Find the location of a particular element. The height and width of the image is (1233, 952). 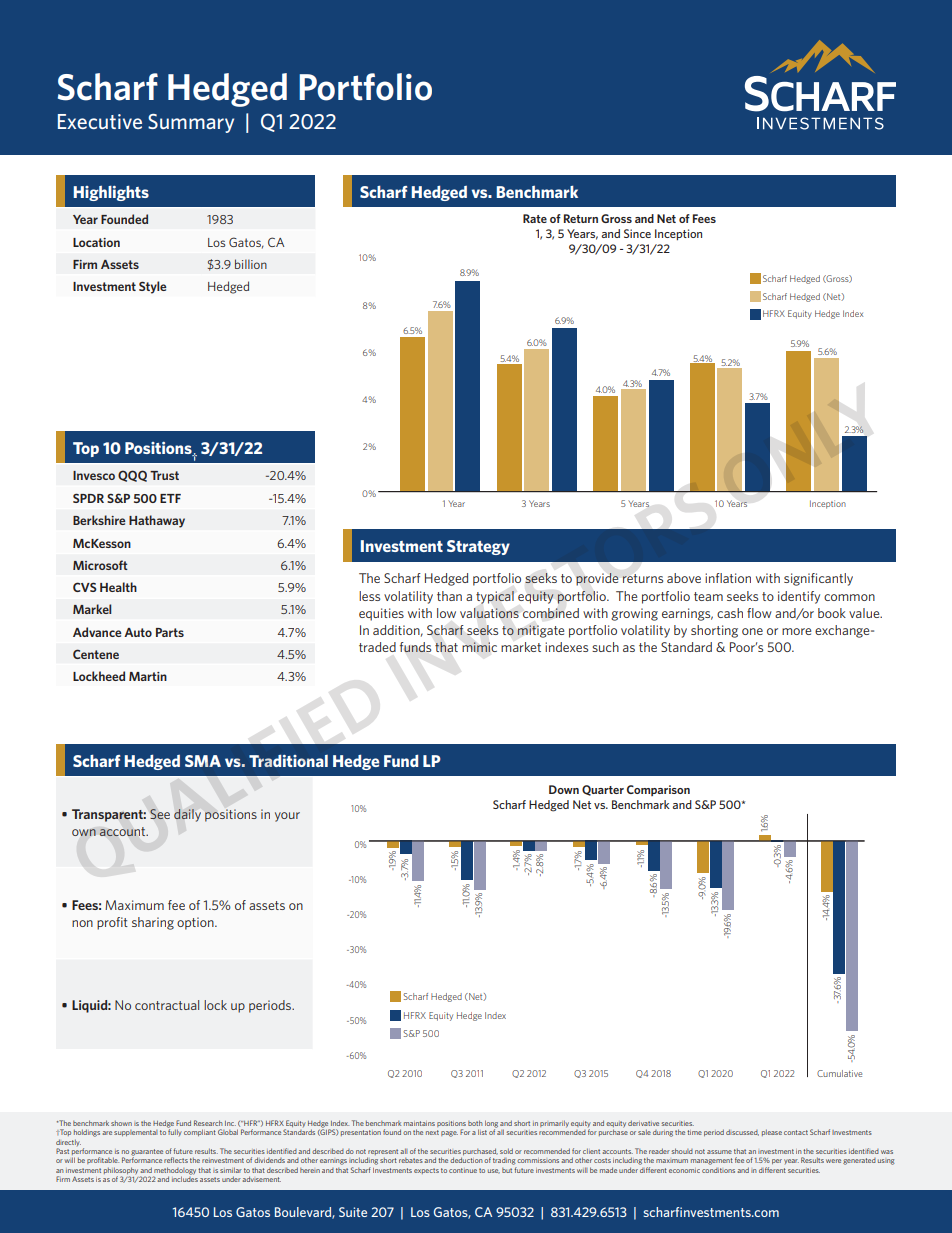

significantly is located at coordinates (818, 579).
